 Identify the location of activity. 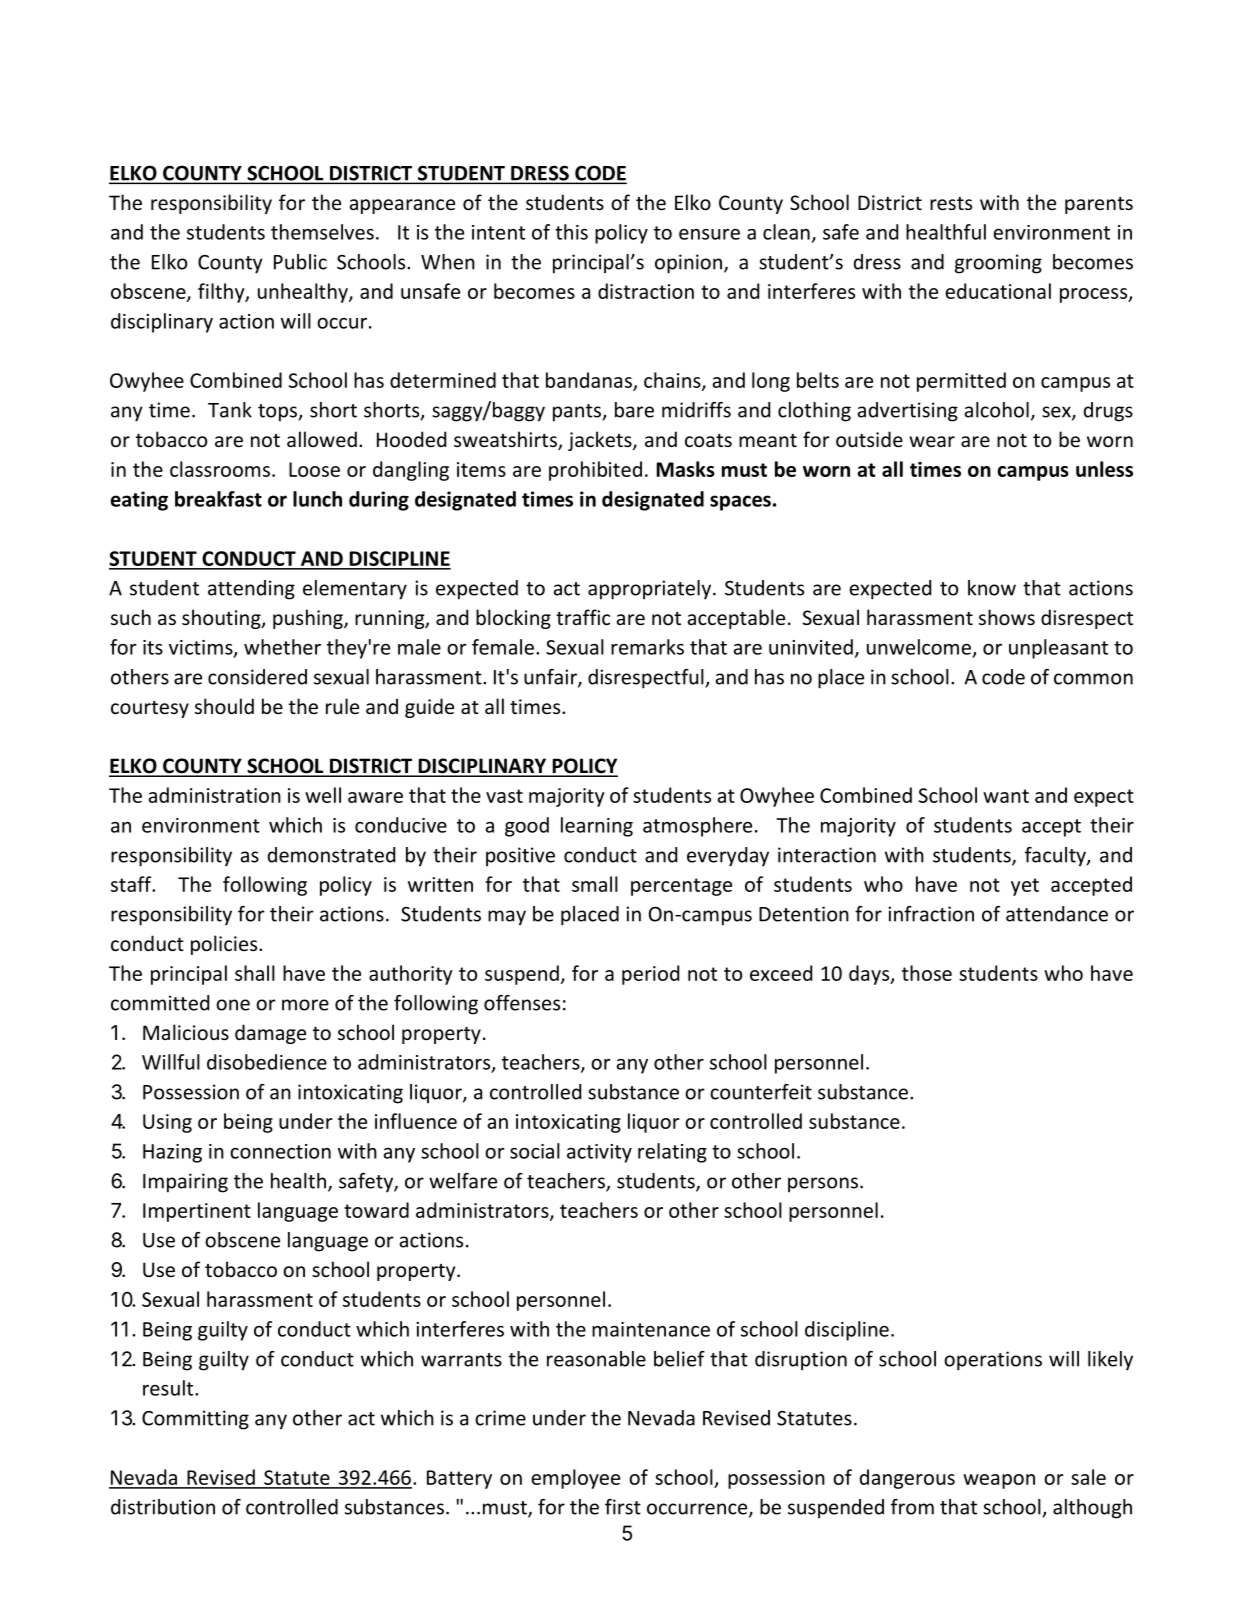
(599, 1153).
